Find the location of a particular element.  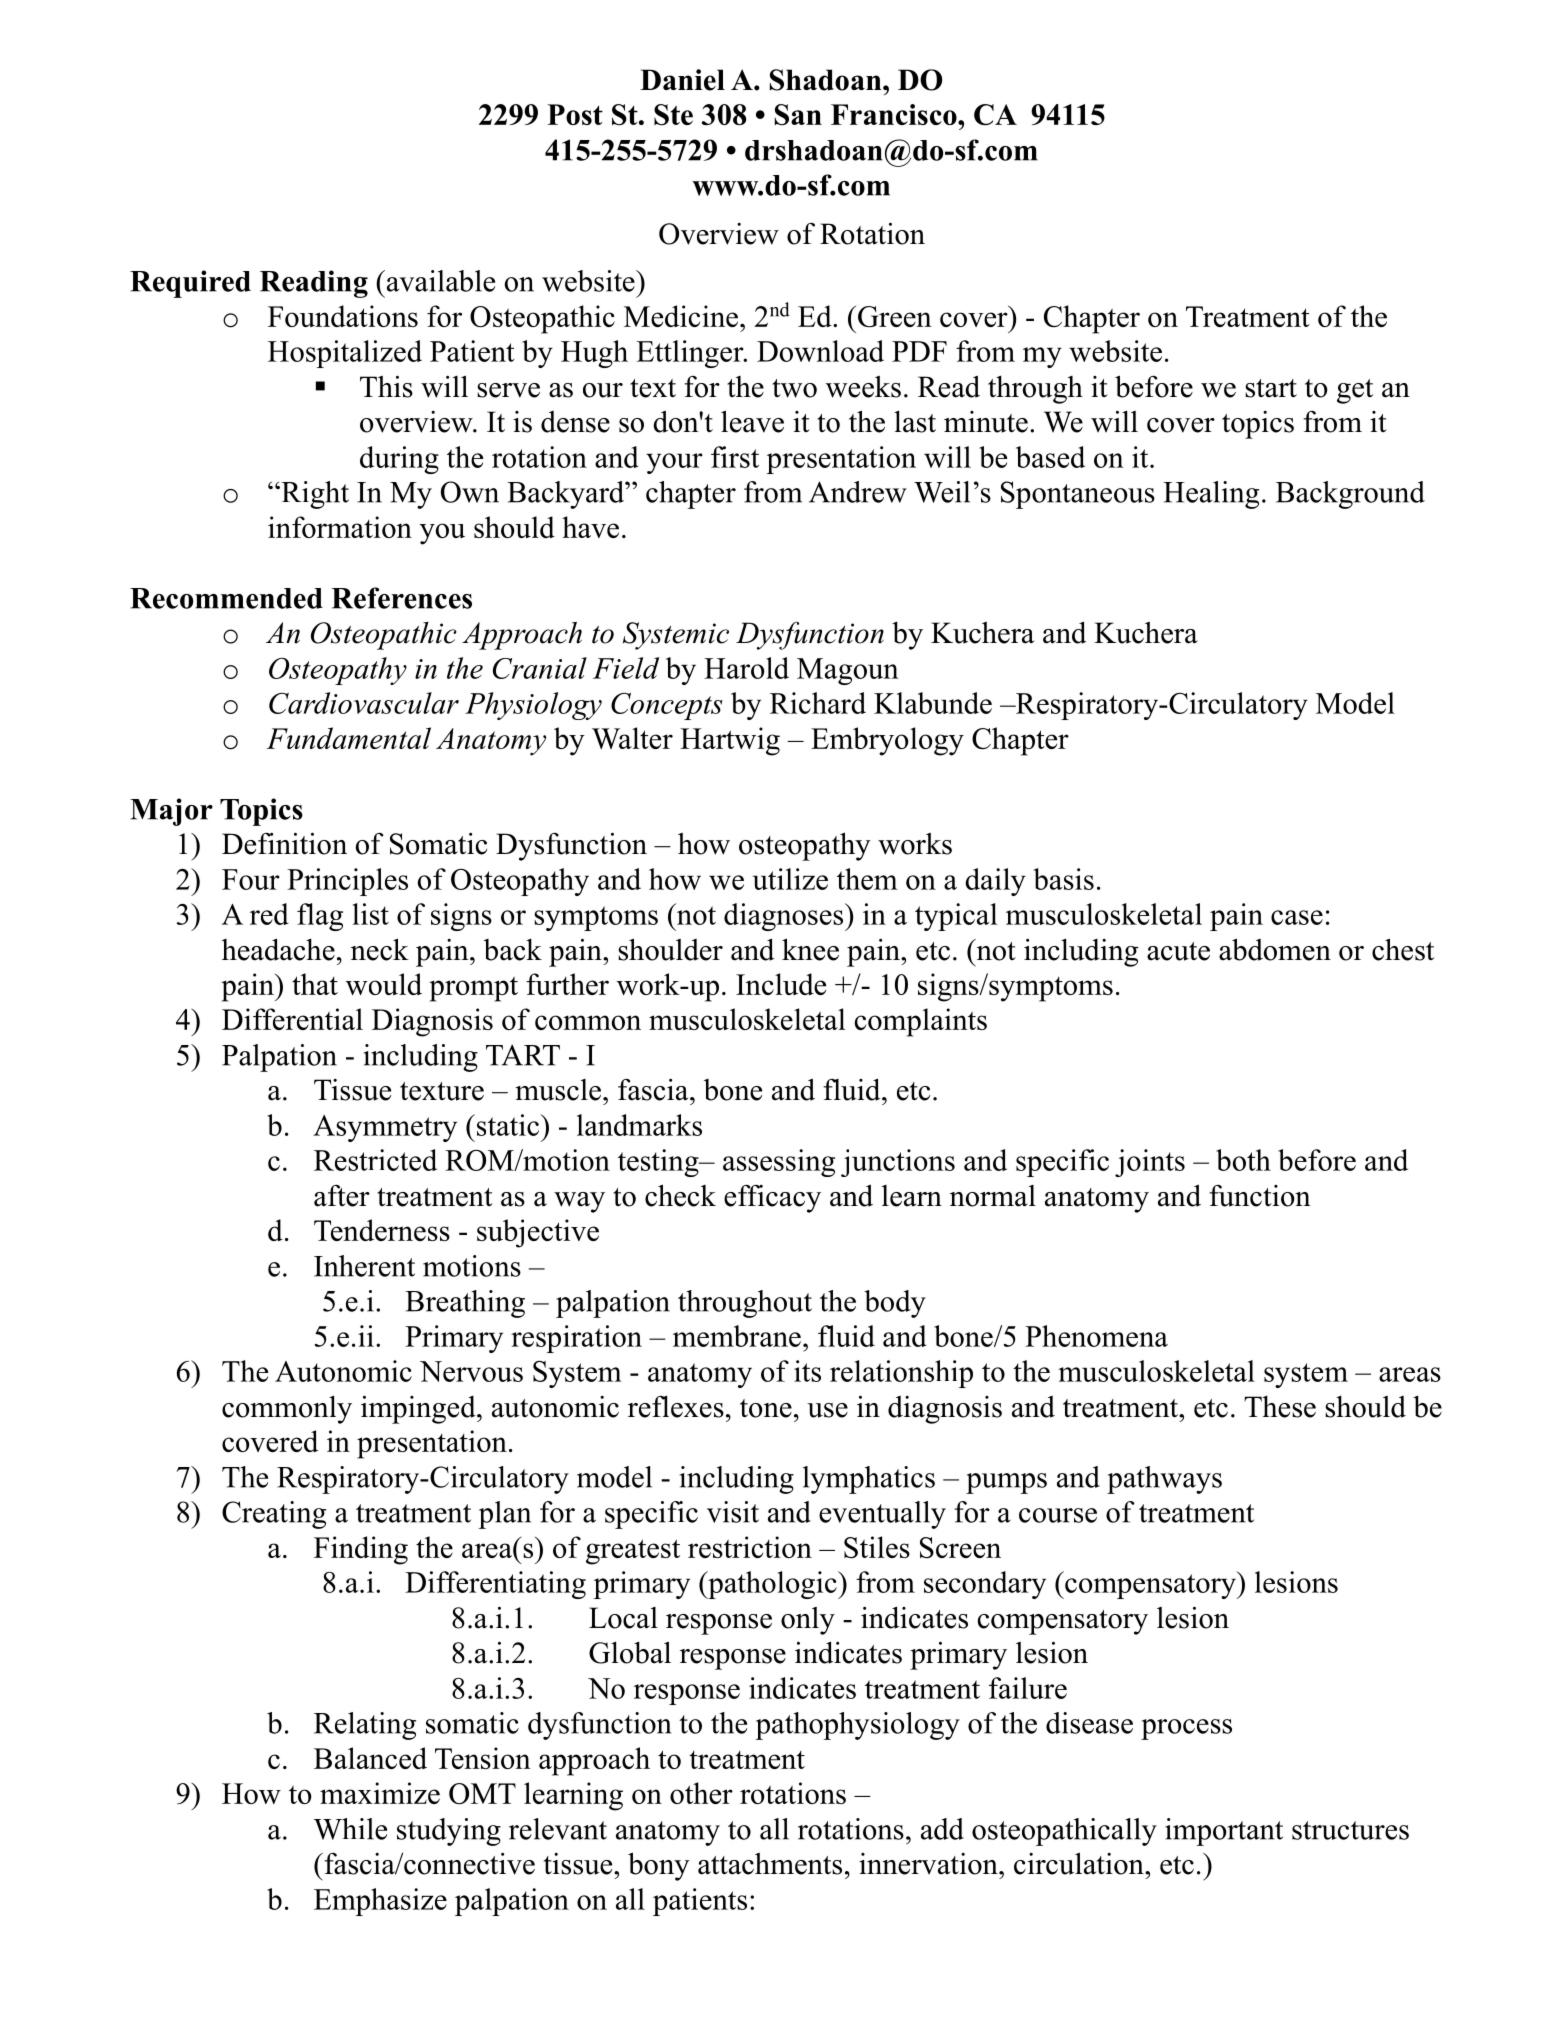

Andrew is located at coordinates (858, 492).
